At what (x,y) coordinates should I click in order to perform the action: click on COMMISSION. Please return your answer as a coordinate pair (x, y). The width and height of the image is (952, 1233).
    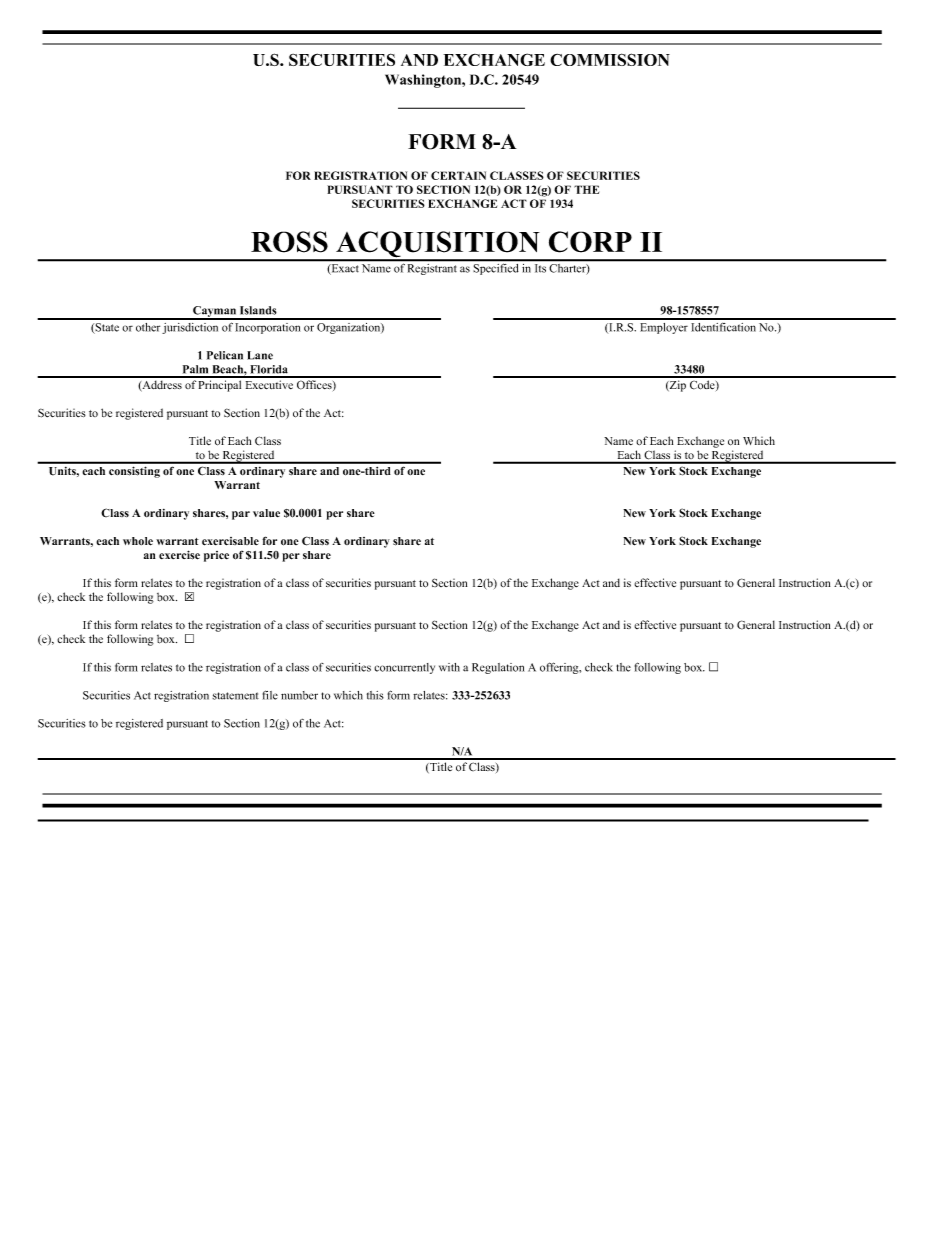
    Looking at the image, I should click on (610, 59).
